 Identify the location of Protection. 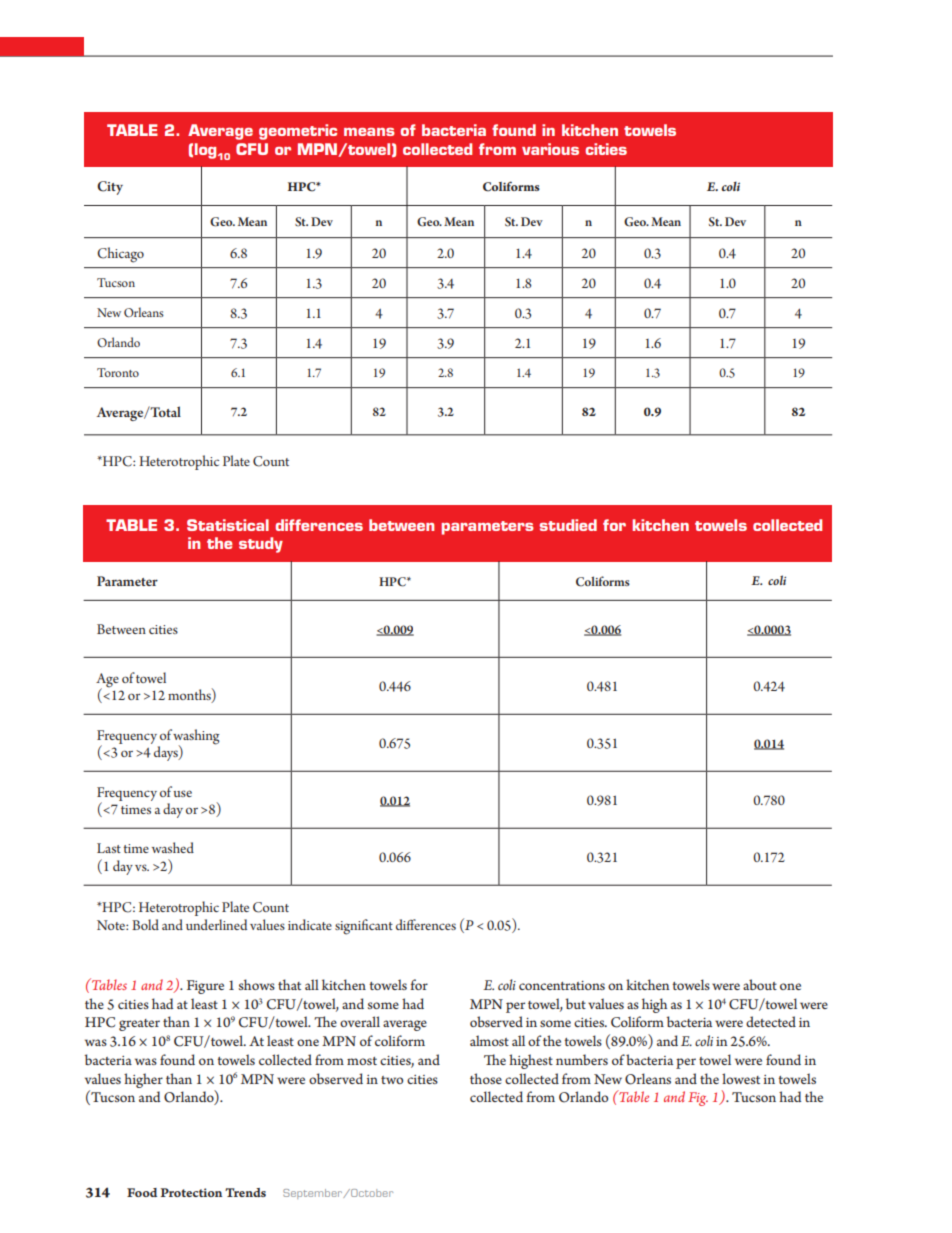
(191, 1192).
